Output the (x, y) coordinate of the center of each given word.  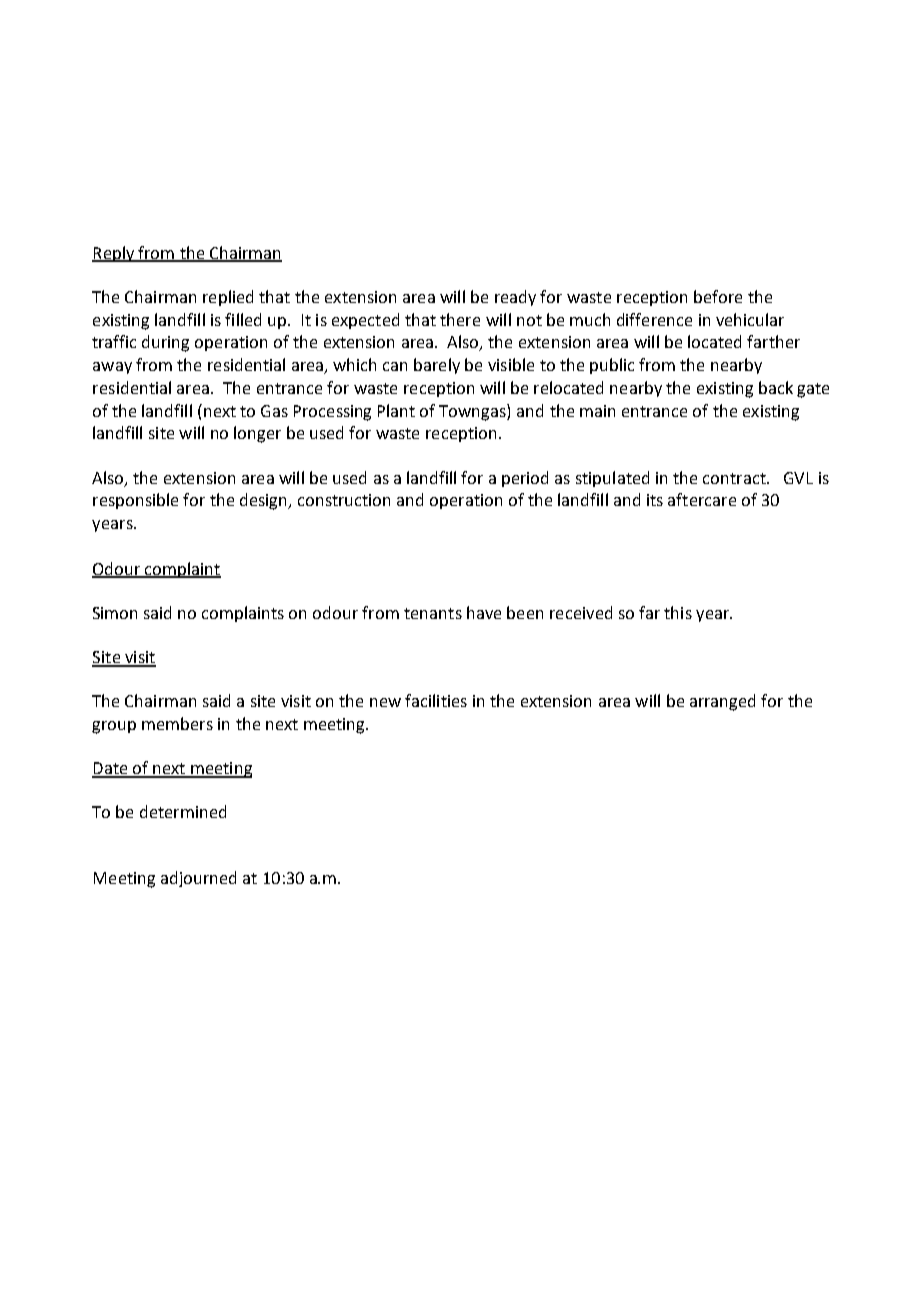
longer (257, 434)
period (525, 479)
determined (183, 811)
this (678, 612)
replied (228, 298)
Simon (115, 613)
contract (735, 478)
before (718, 296)
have (484, 612)
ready (515, 298)
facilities (436, 700)
